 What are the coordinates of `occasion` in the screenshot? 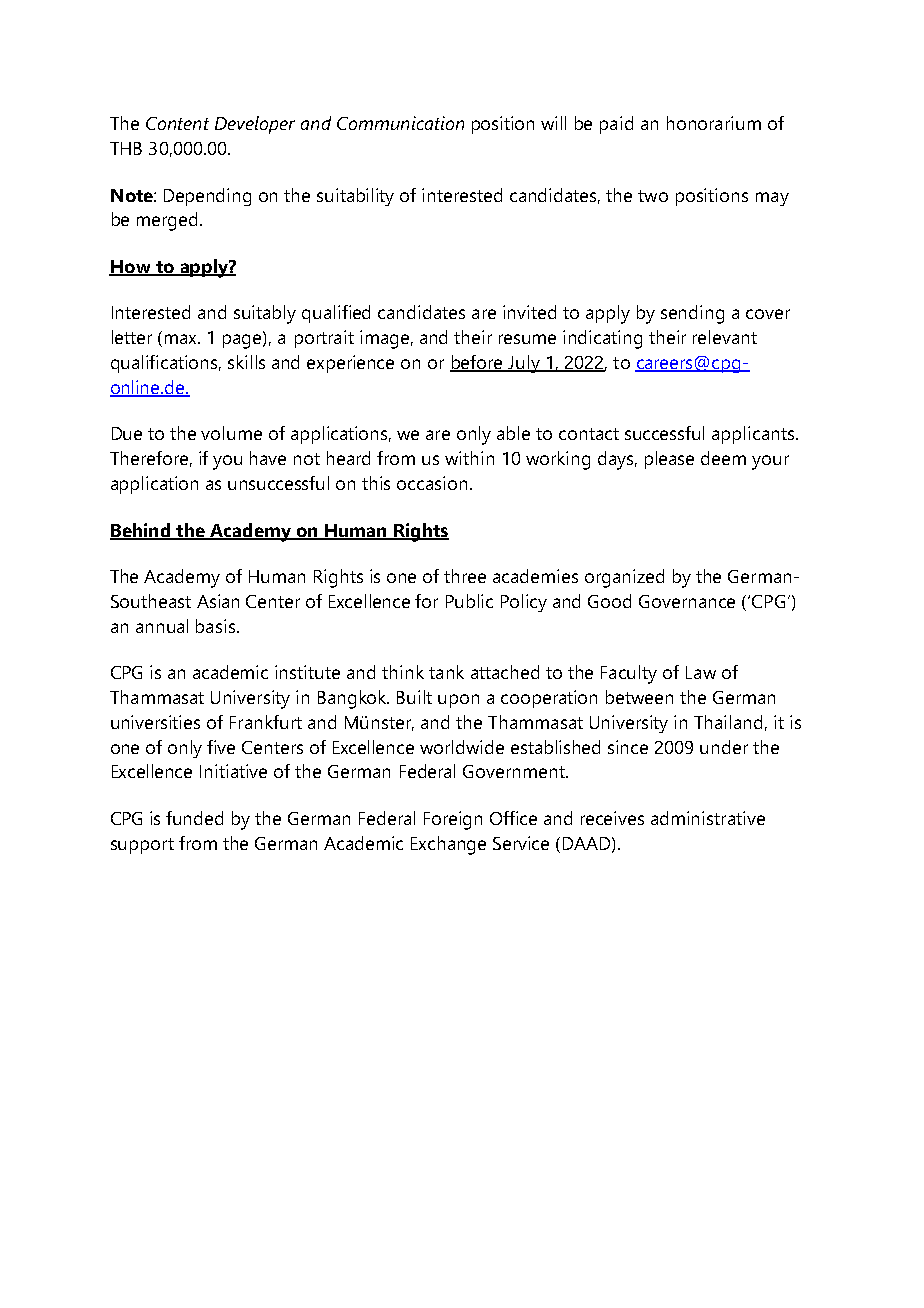 It's located at (432, 483).
